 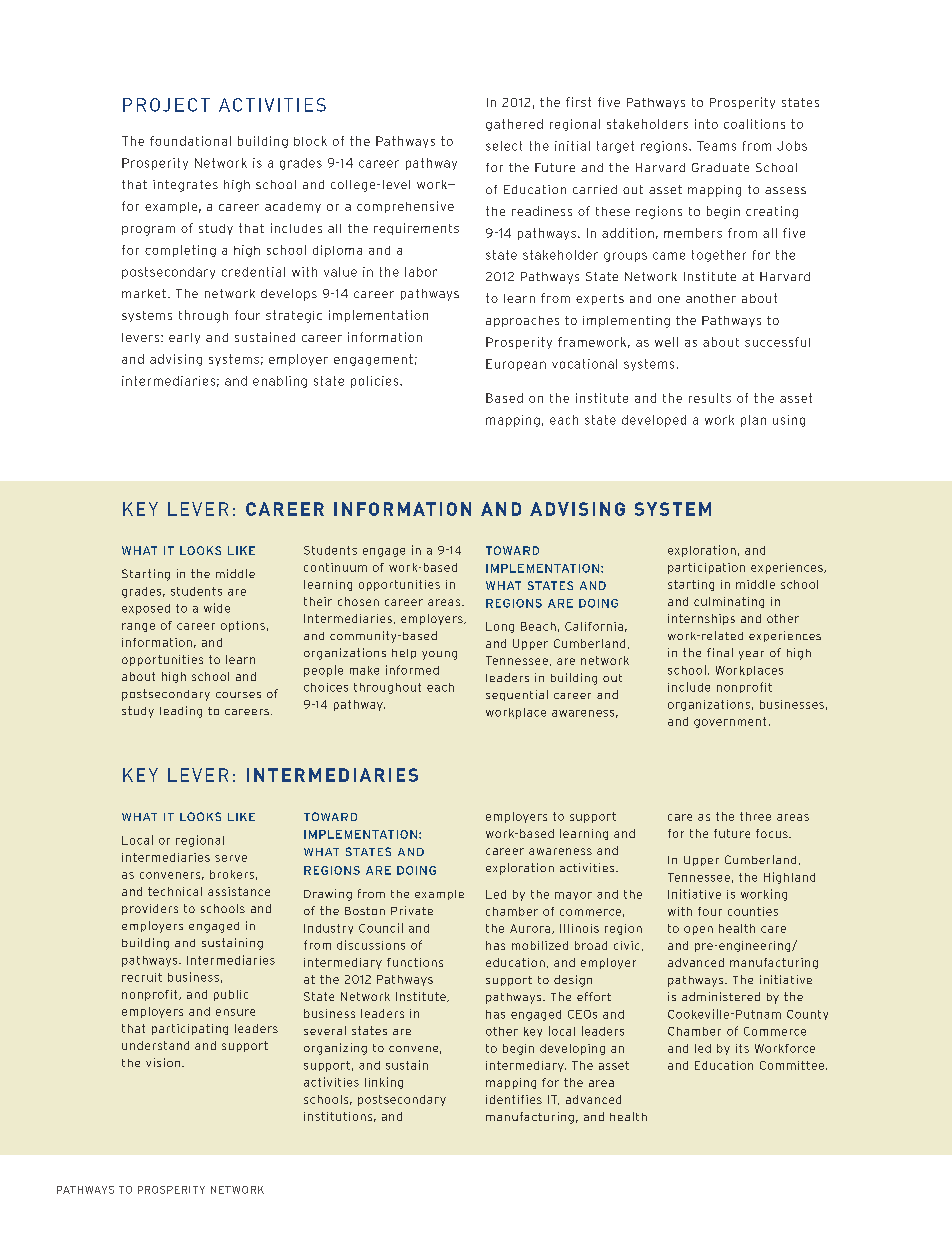 I want to click on plan, so click(x=753, y=421).
